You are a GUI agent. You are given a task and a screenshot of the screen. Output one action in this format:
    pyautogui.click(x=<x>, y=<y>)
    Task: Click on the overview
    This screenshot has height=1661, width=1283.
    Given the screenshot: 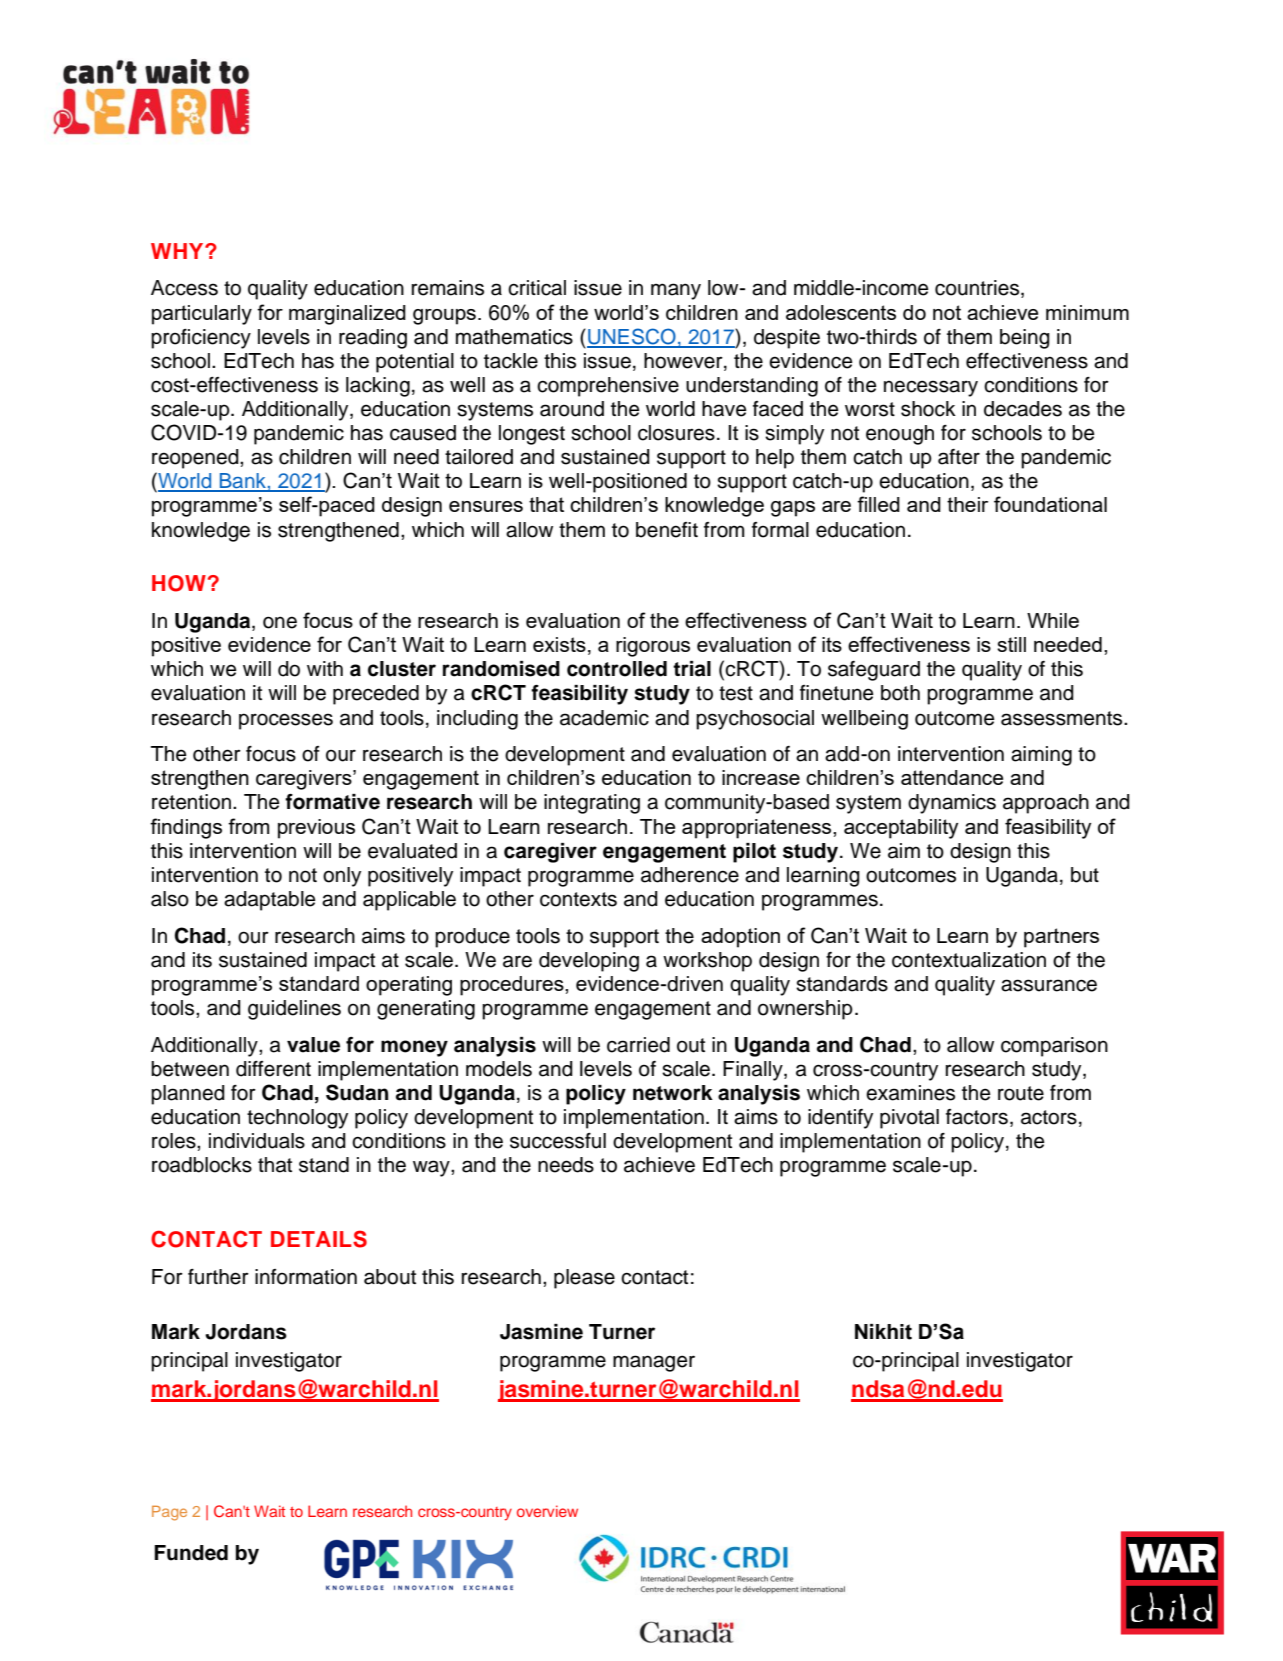 What is the action you would take?
    pyautogui.click(x=547, y=1511)
